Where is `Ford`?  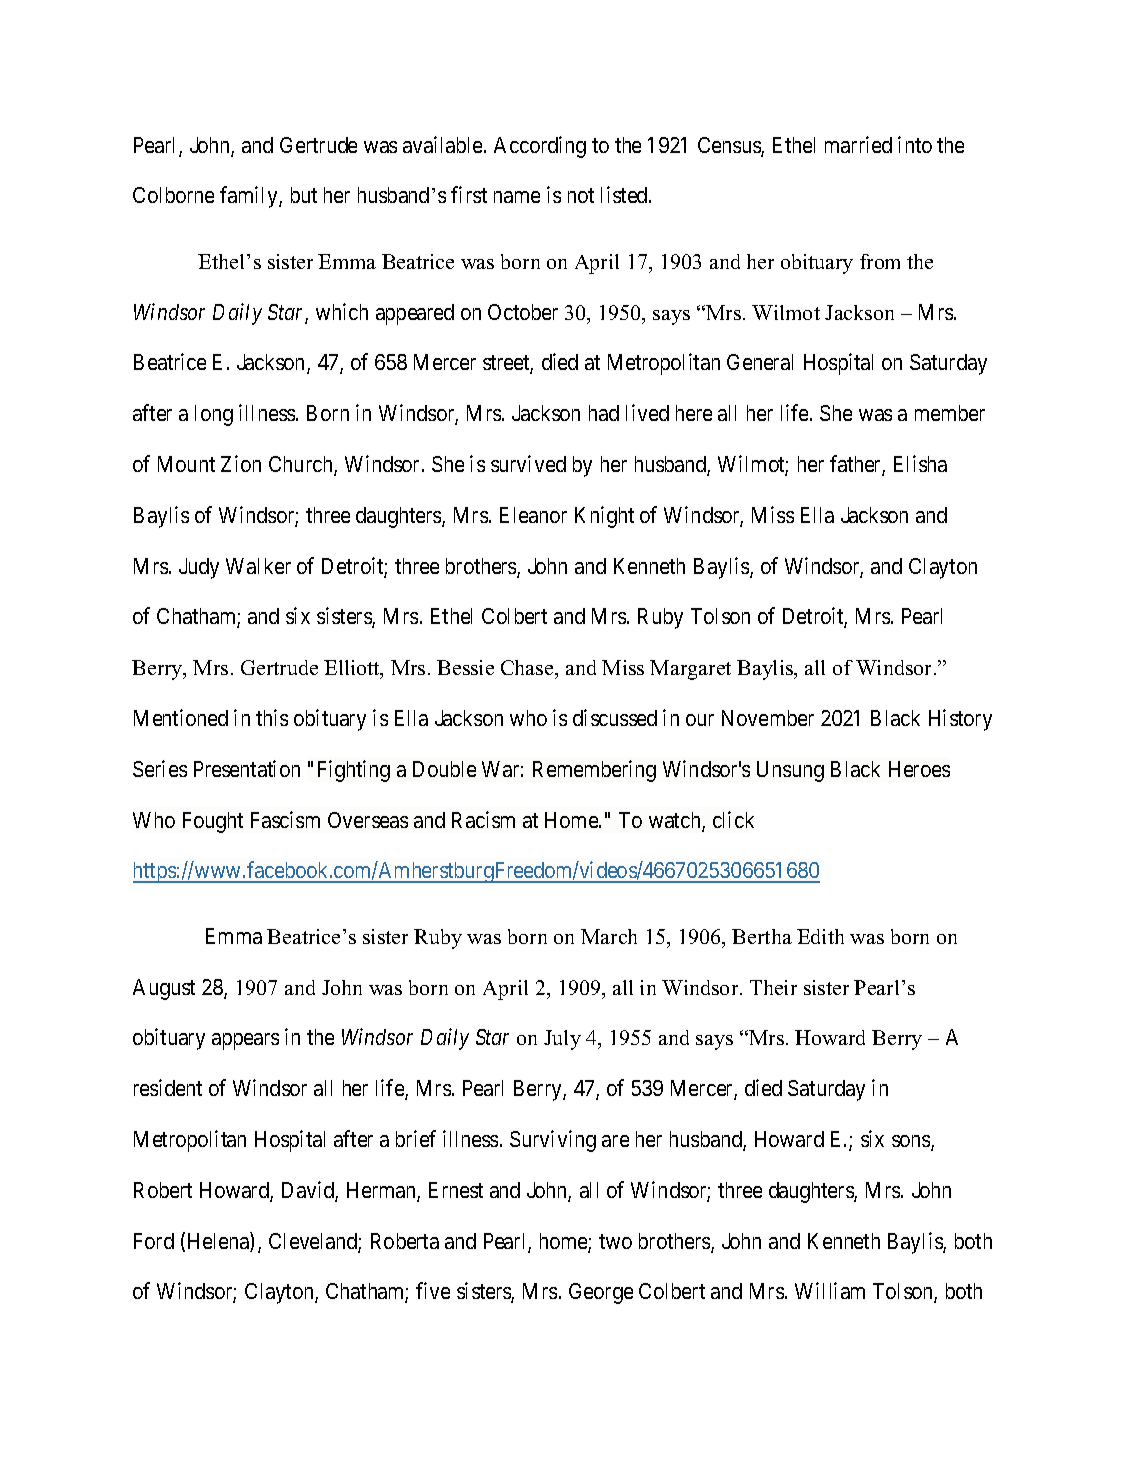 Ford is located at coordinates (154, 1241).
